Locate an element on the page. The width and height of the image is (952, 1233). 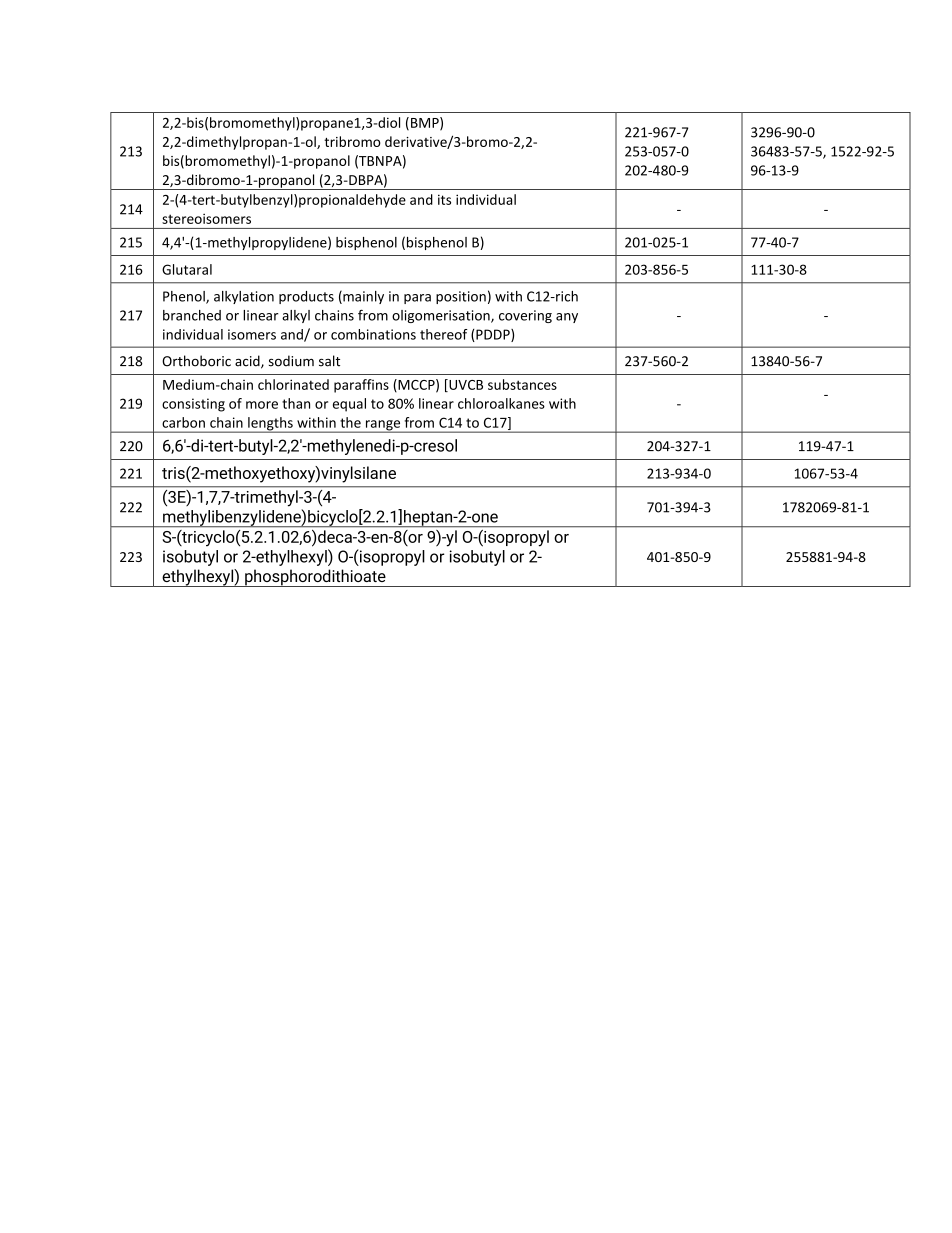
covering is located at coordinates (525, 316).
